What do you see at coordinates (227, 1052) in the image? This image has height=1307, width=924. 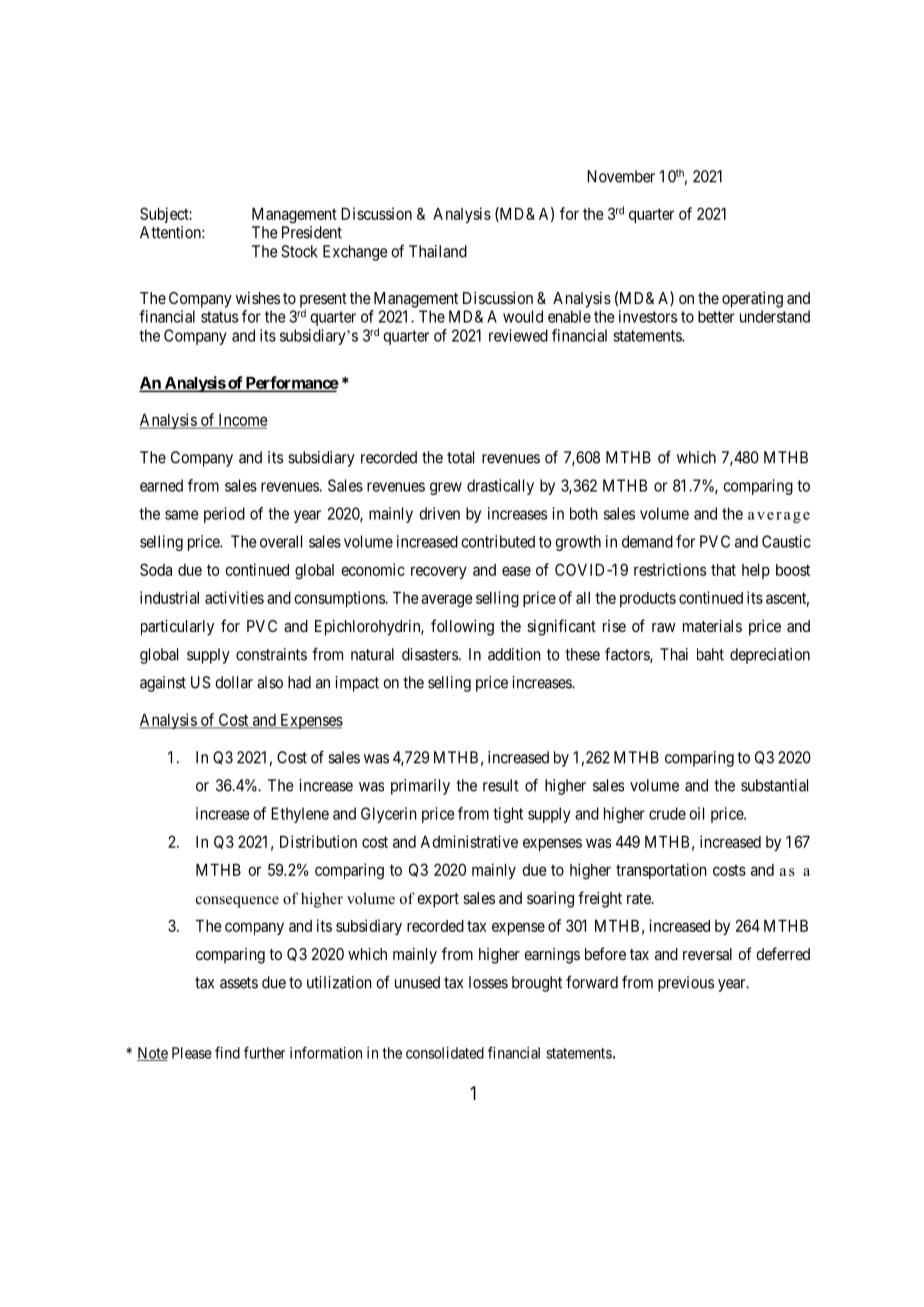 I see `find` at bounding box center [227, 1052].
